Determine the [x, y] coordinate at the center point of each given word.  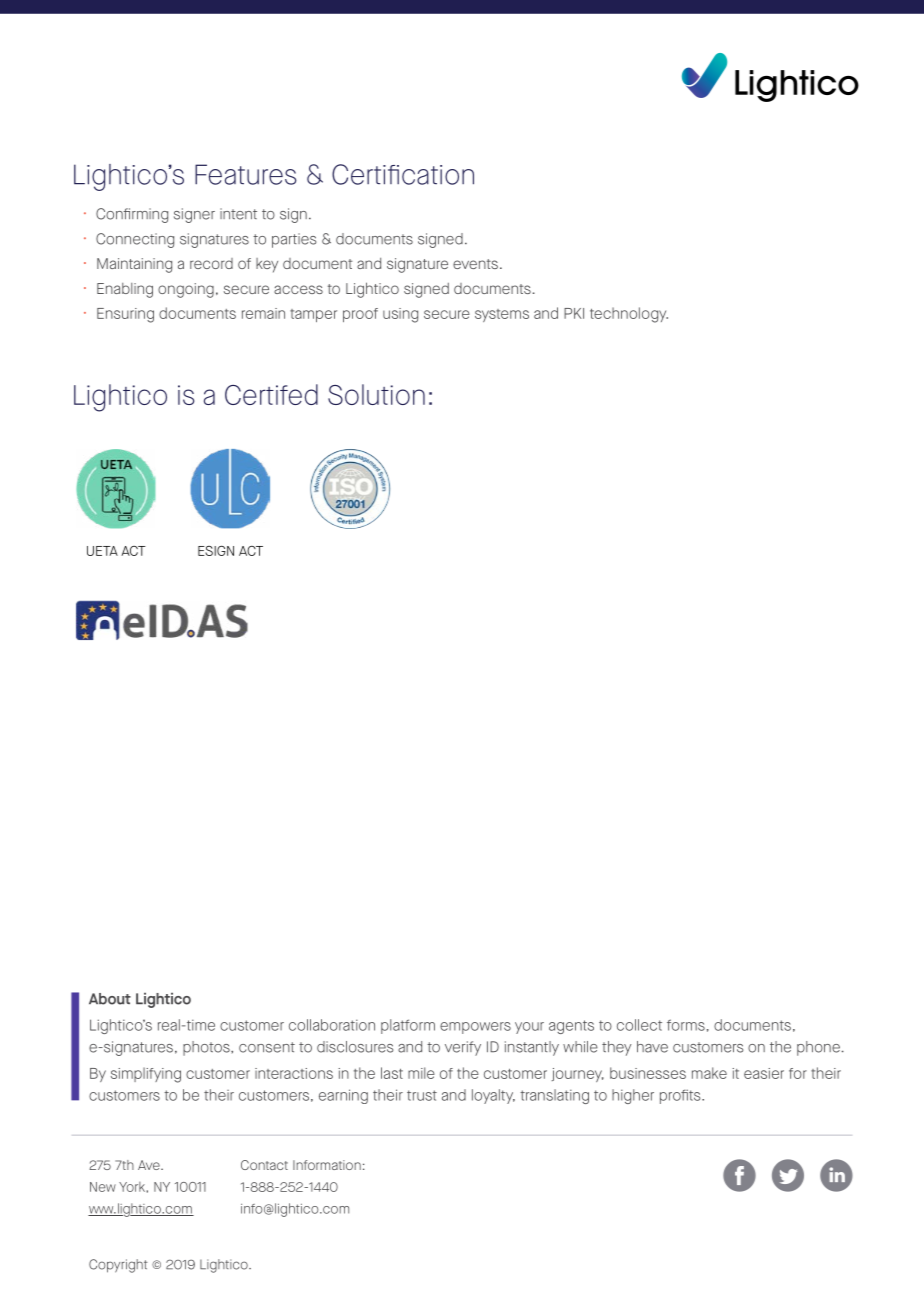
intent [238, 214]
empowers [475, 1028]
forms [686, 1025]
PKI [574, 313]
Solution [376, 394]
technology [629, 315]
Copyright [118, 1266]
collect [639, 1025]
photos [207, 1048]
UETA [102, 551]
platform [408, 1026]
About [110, 999]
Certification [403, 174]
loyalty [493, 1096]
